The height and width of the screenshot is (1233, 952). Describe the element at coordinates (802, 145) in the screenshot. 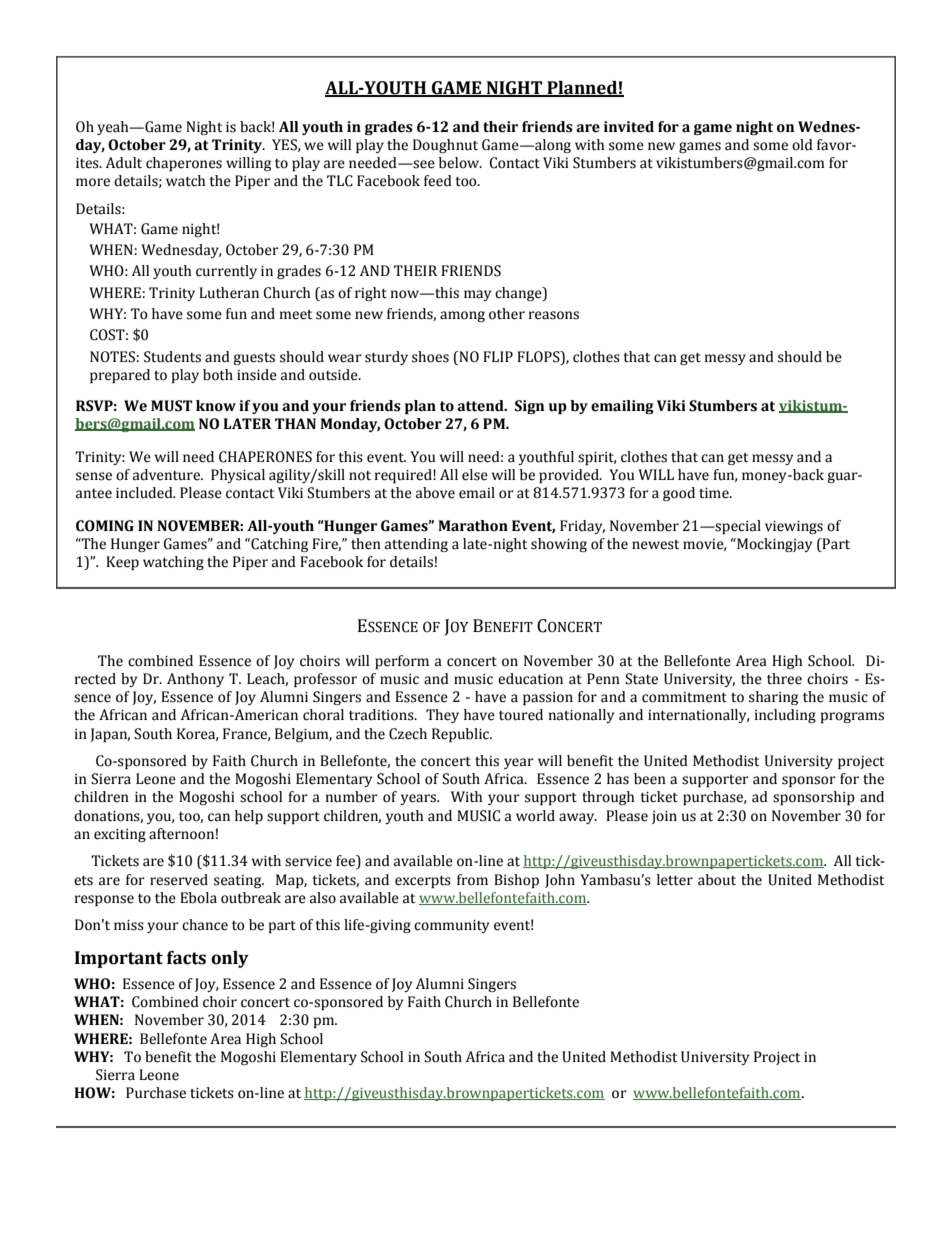

I see `old` at that location.
